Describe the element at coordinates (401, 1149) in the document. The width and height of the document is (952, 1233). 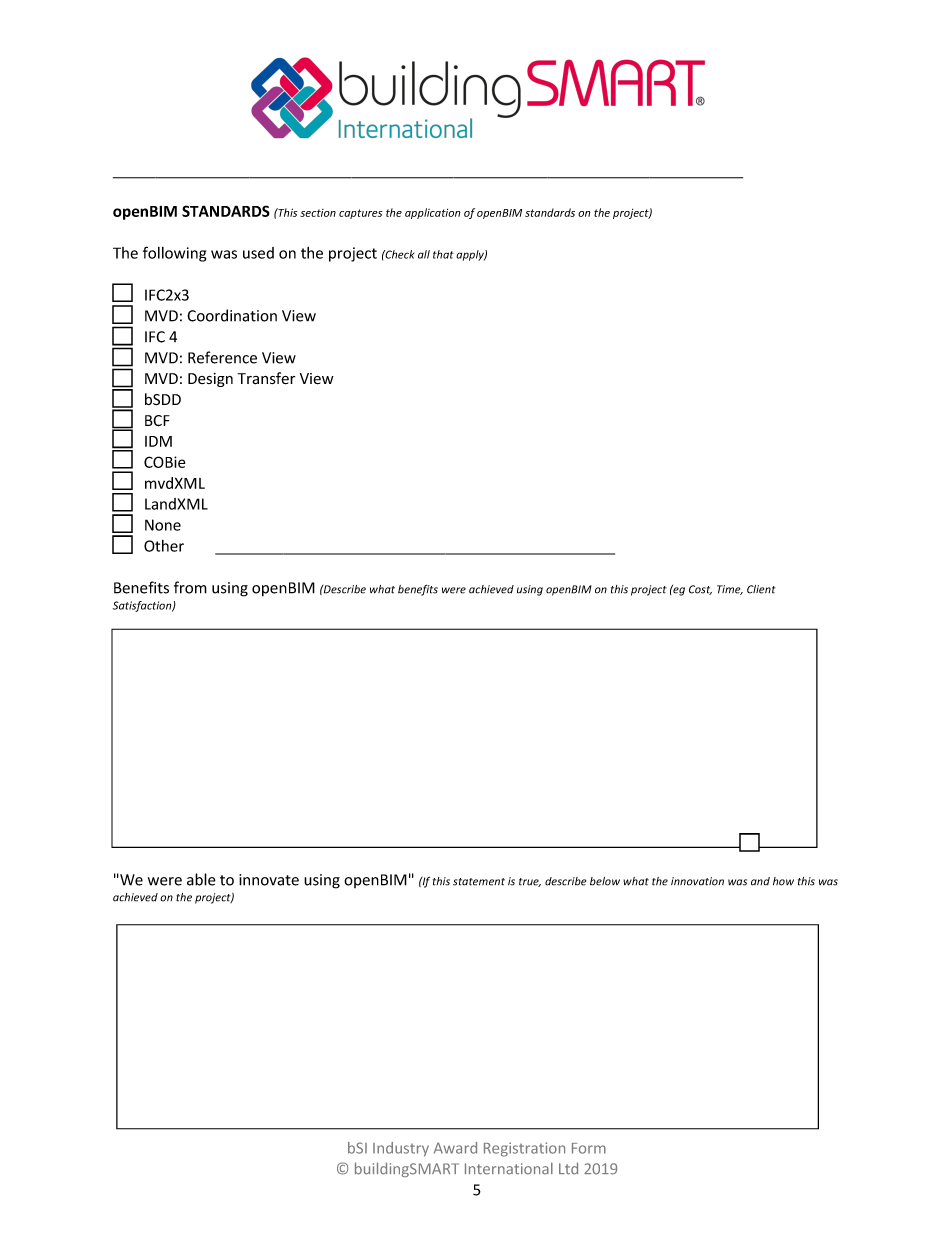
I see `Industry` at that location.
